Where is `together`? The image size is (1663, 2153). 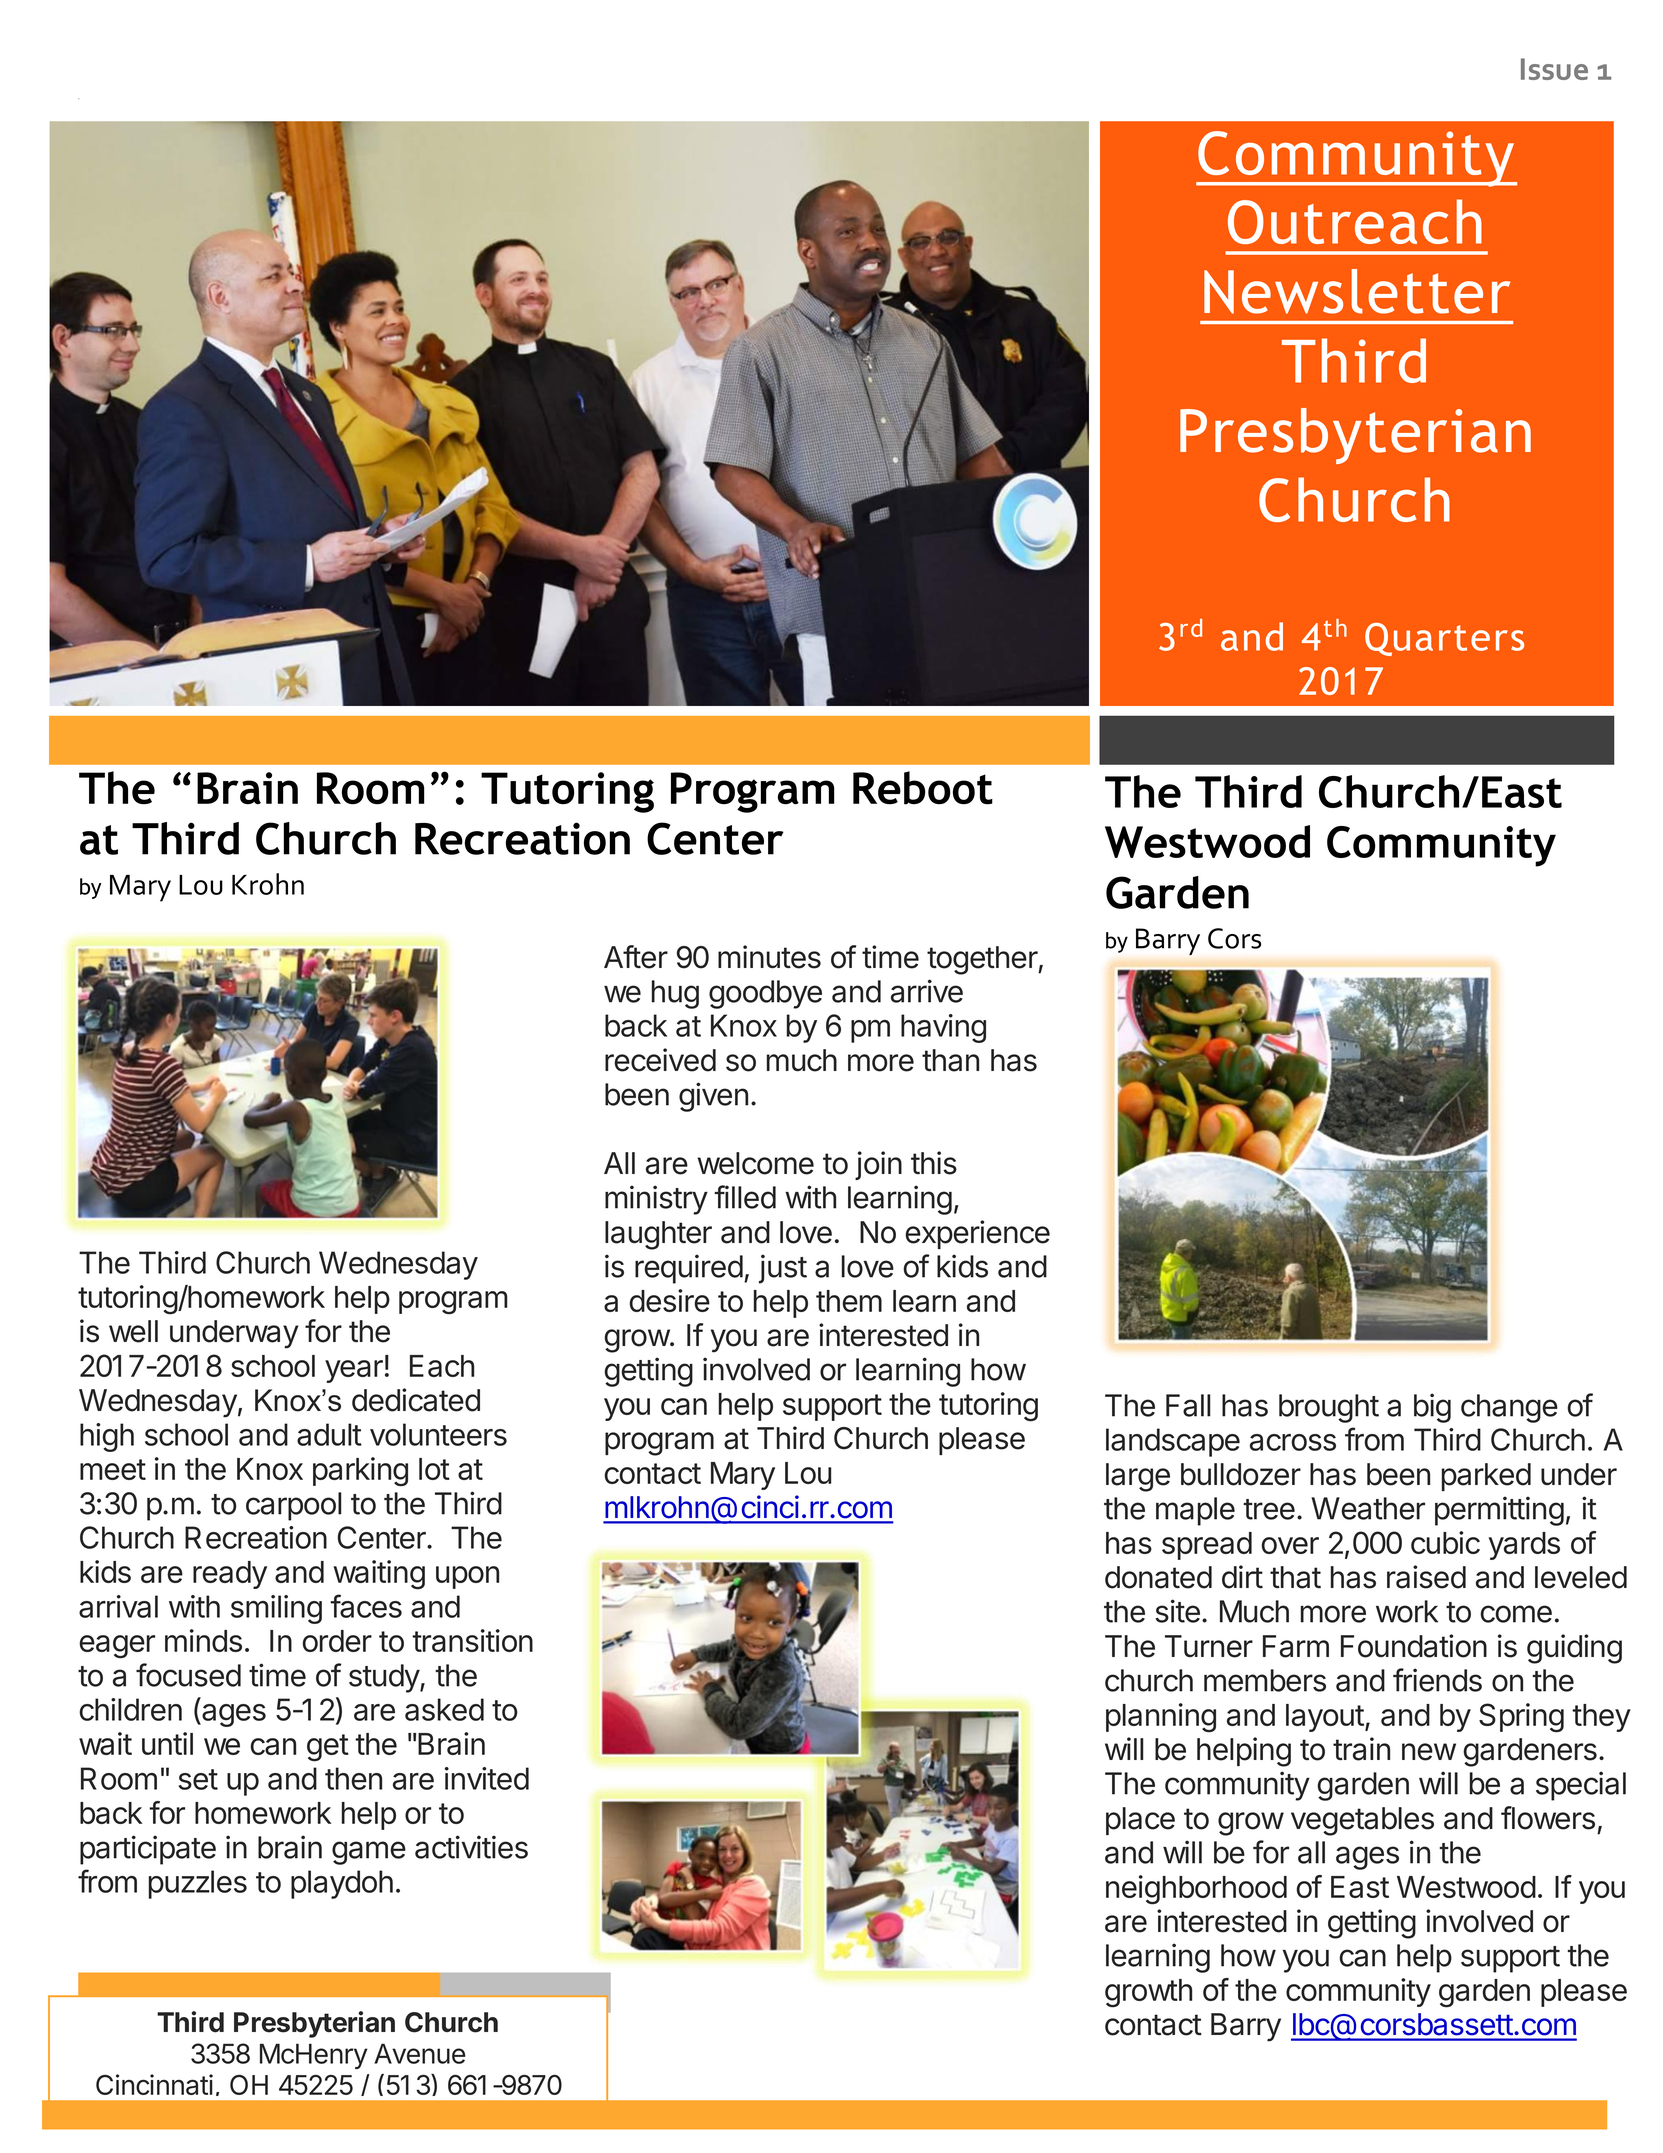
together is located at coordinates (983, 960).
